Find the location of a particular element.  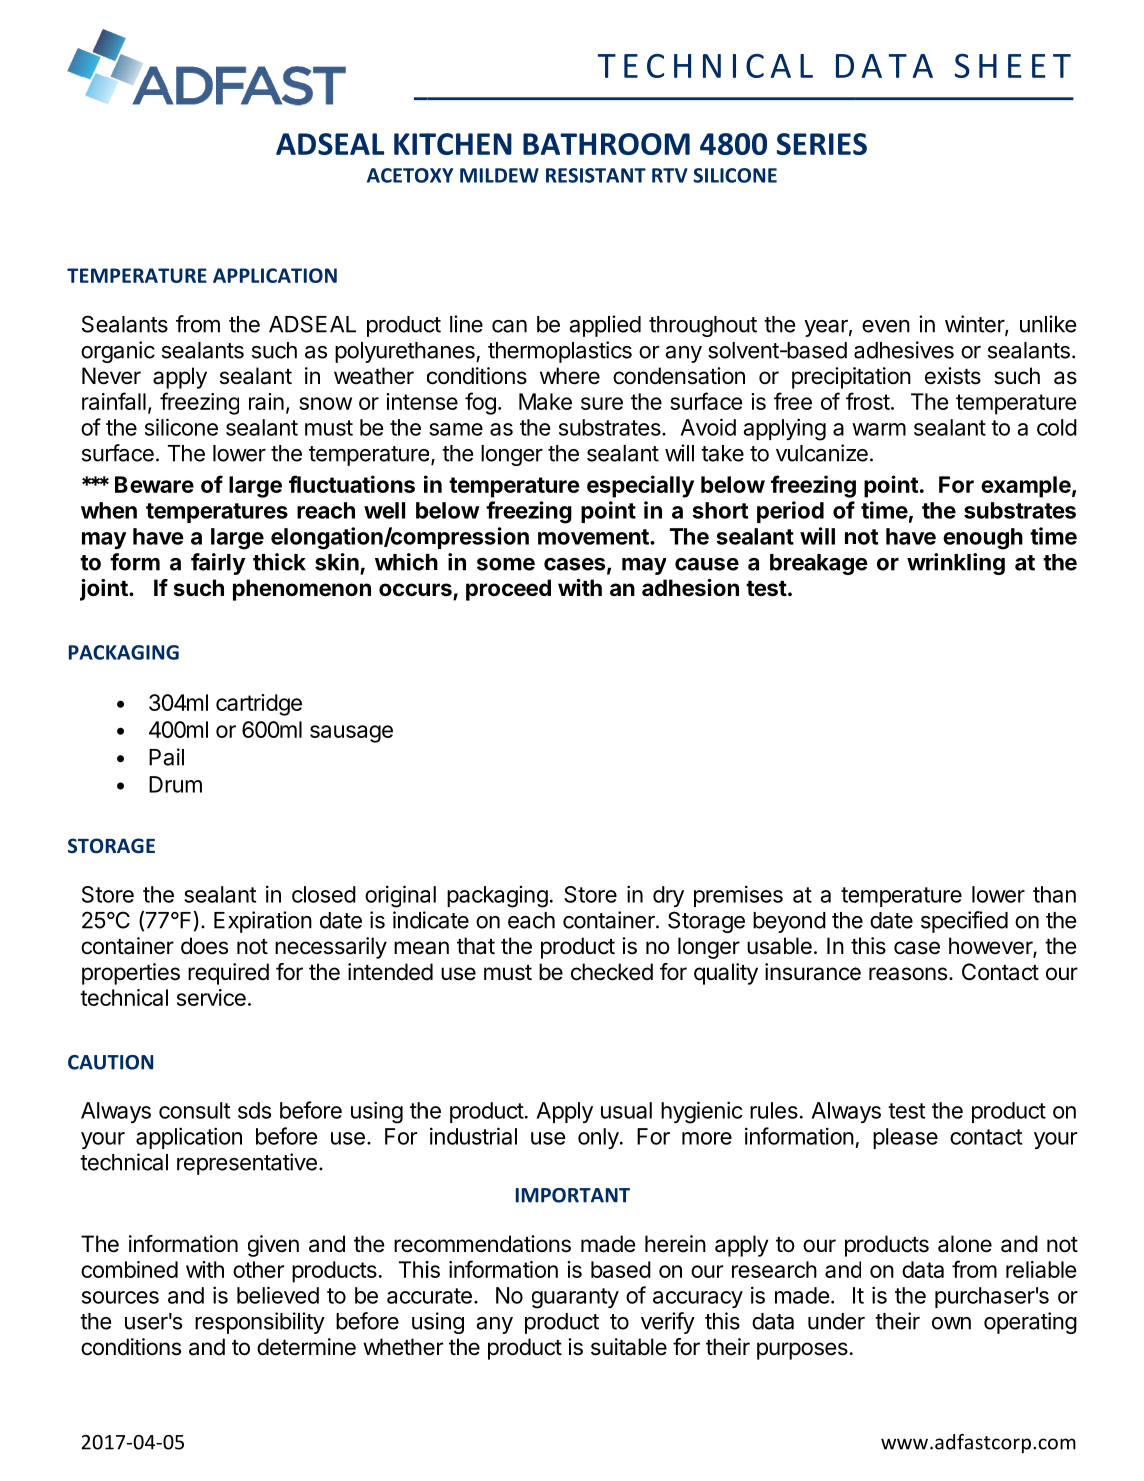

premises is located at coordinates (738, 896).
